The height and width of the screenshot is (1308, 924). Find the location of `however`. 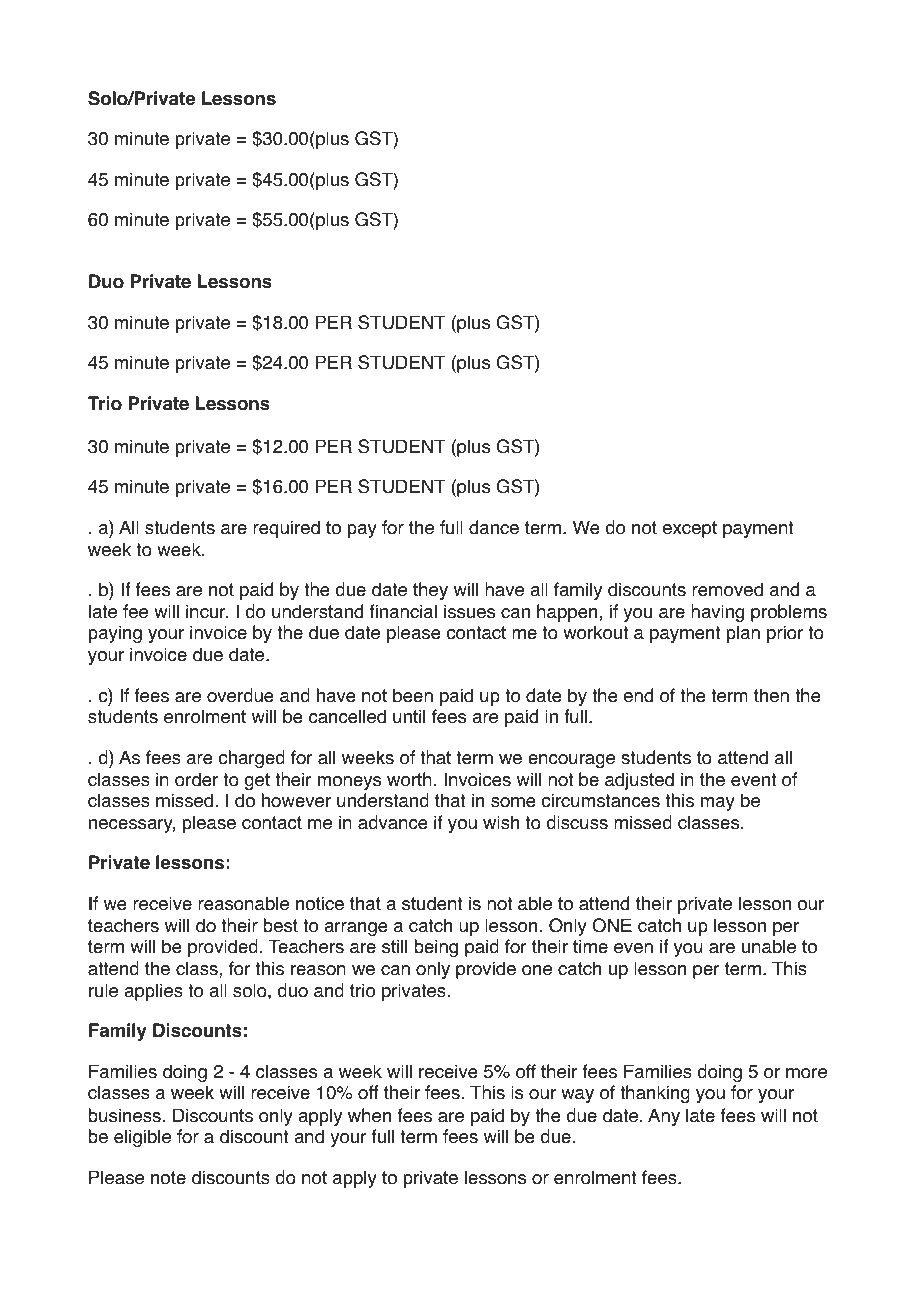

however is located at coordinates (296, 800).
